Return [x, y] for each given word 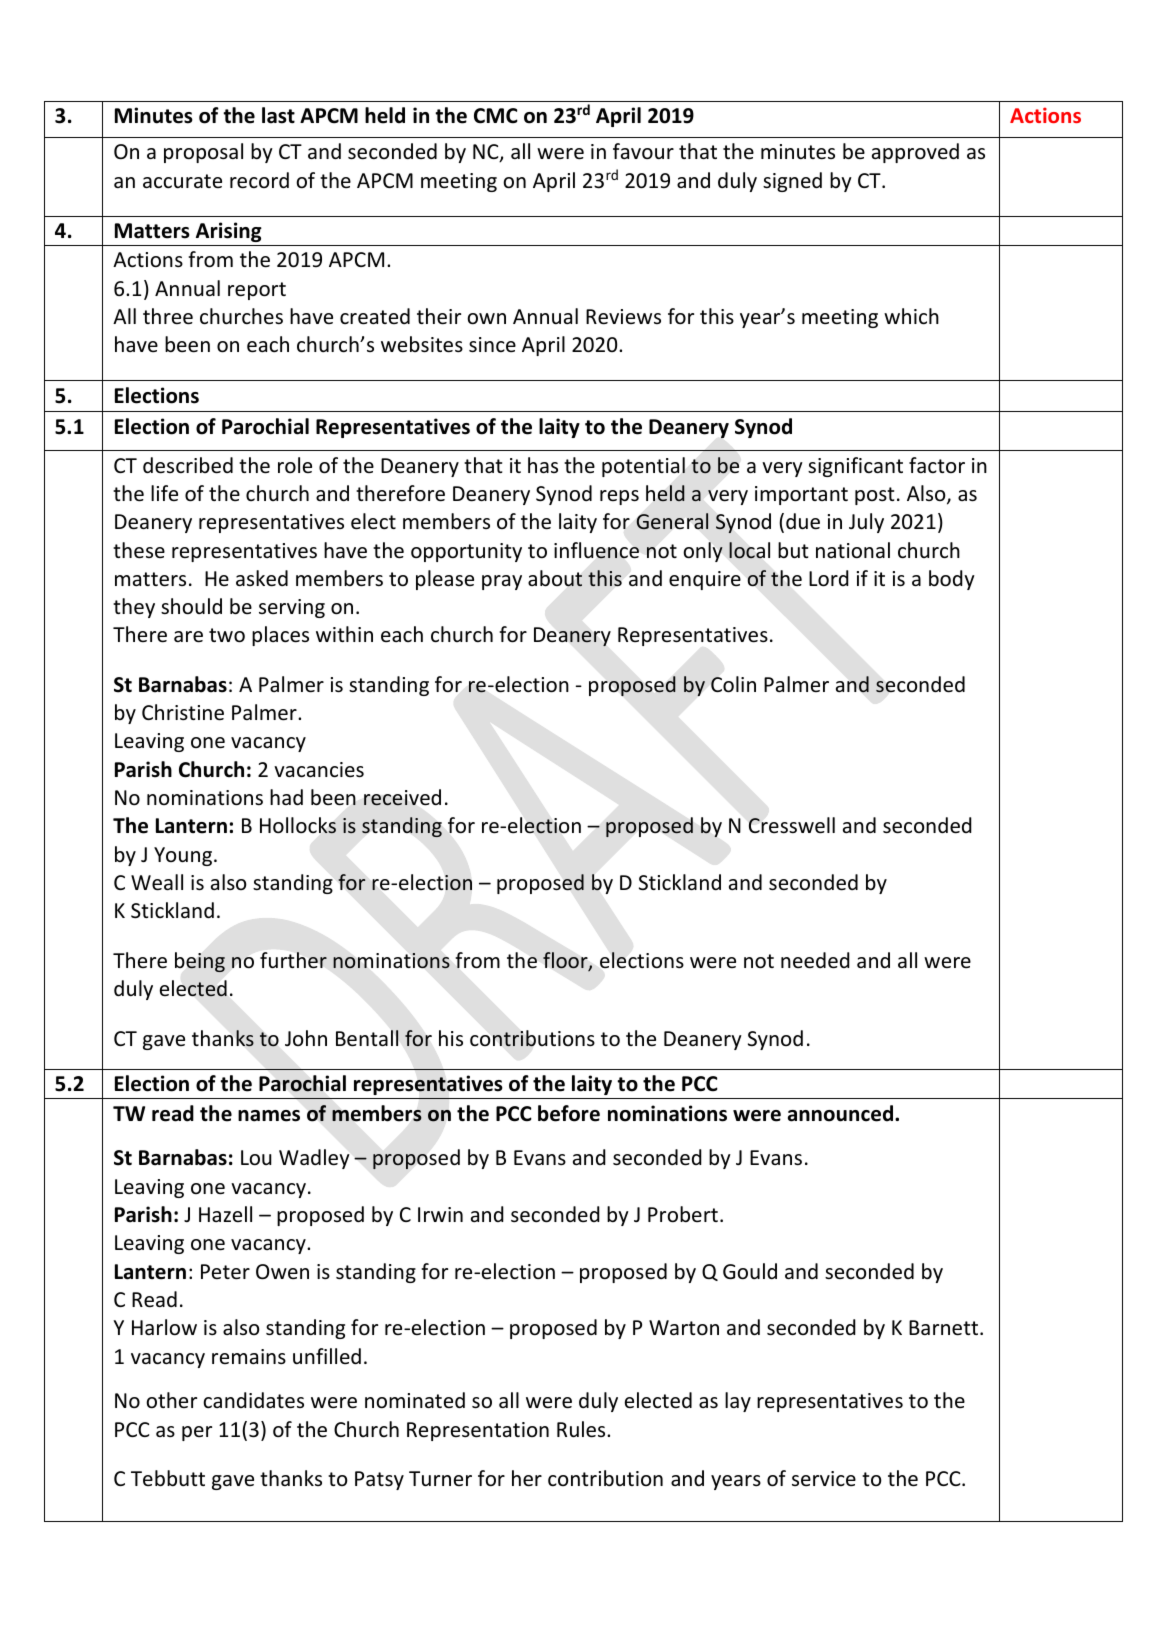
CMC [496, 116]
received [402, 797]
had [286, 797]
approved [915, 153]
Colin [733, 684]
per [197, 1433]
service [824, 1478]
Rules [582, 1429]
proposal [203, 153]
